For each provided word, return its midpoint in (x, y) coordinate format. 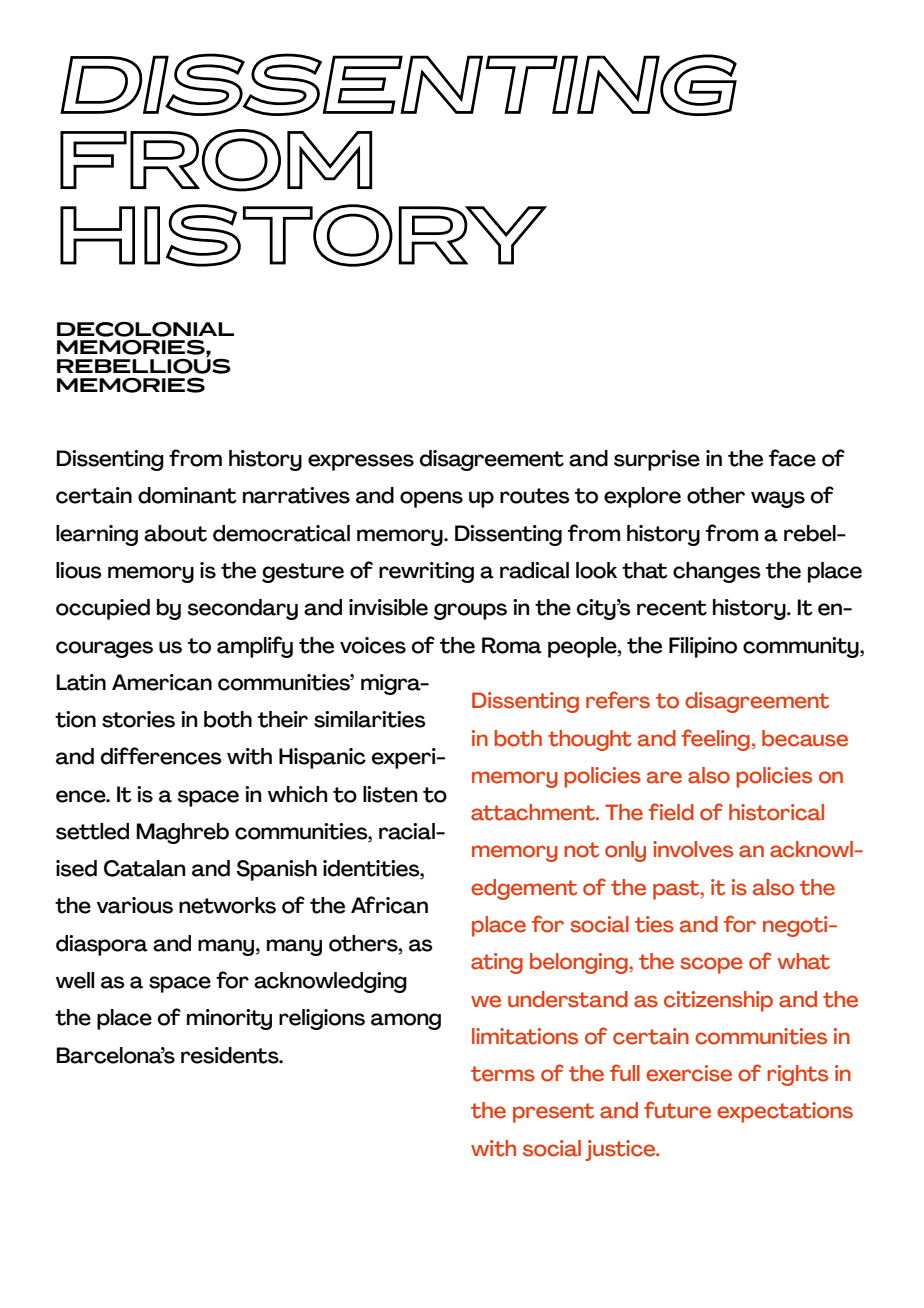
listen (390, 794)
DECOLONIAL (145, 329)
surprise (657, 460)
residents (231, 1055)
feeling (715, 740)
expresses (361, 462)
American (162, 682)
